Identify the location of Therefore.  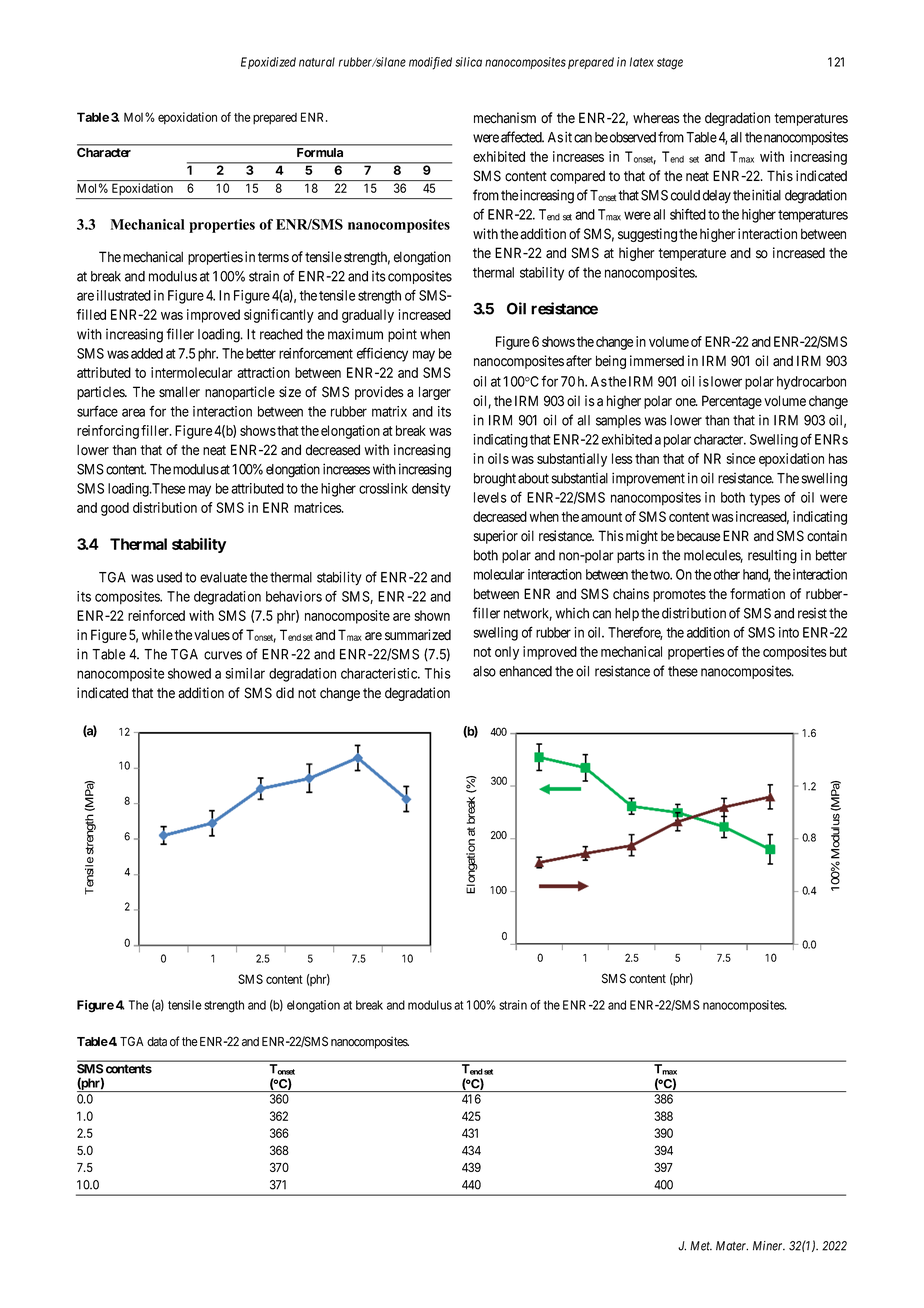
(635, 633).
